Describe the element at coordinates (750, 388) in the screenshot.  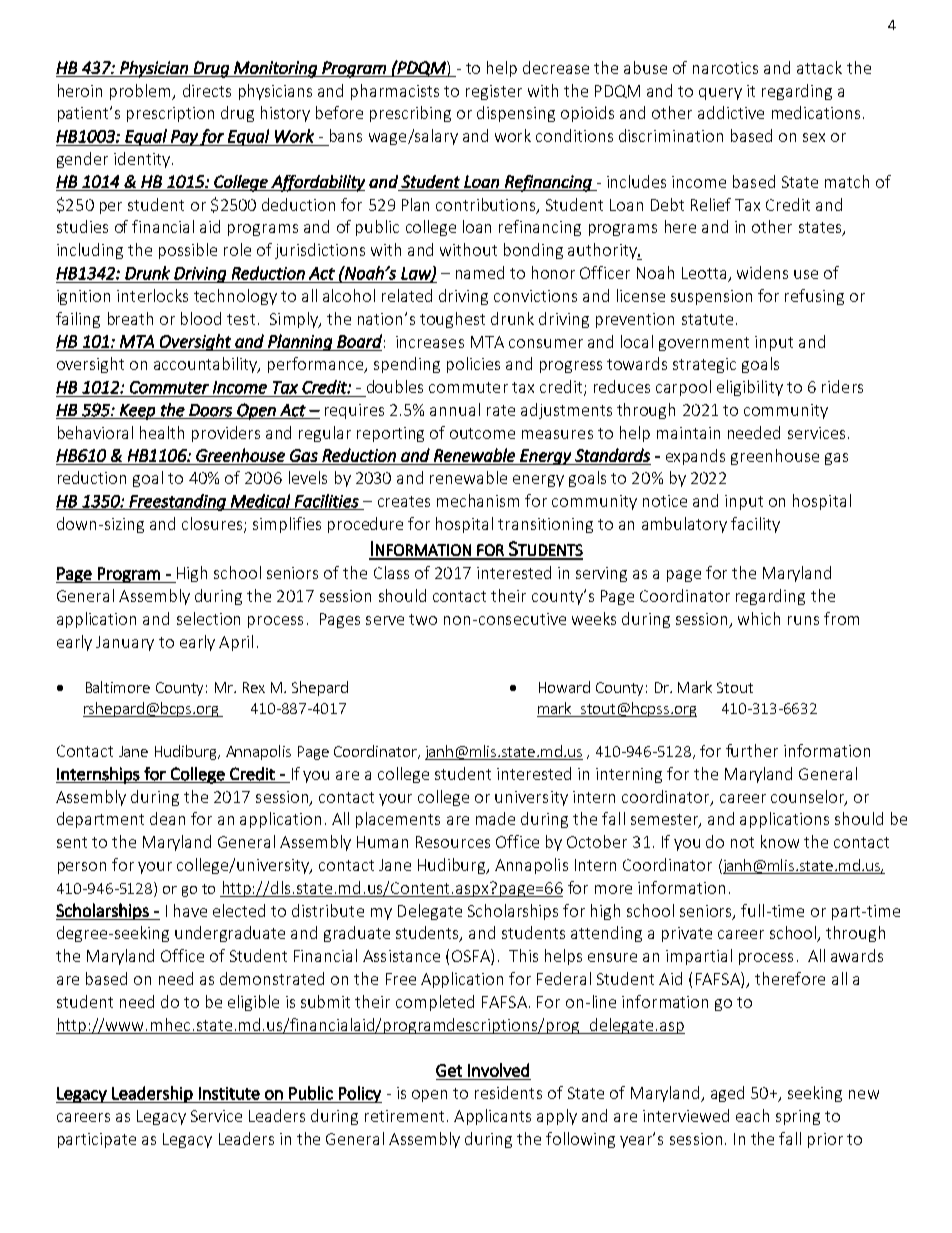
I see `eligibility` at that location.
